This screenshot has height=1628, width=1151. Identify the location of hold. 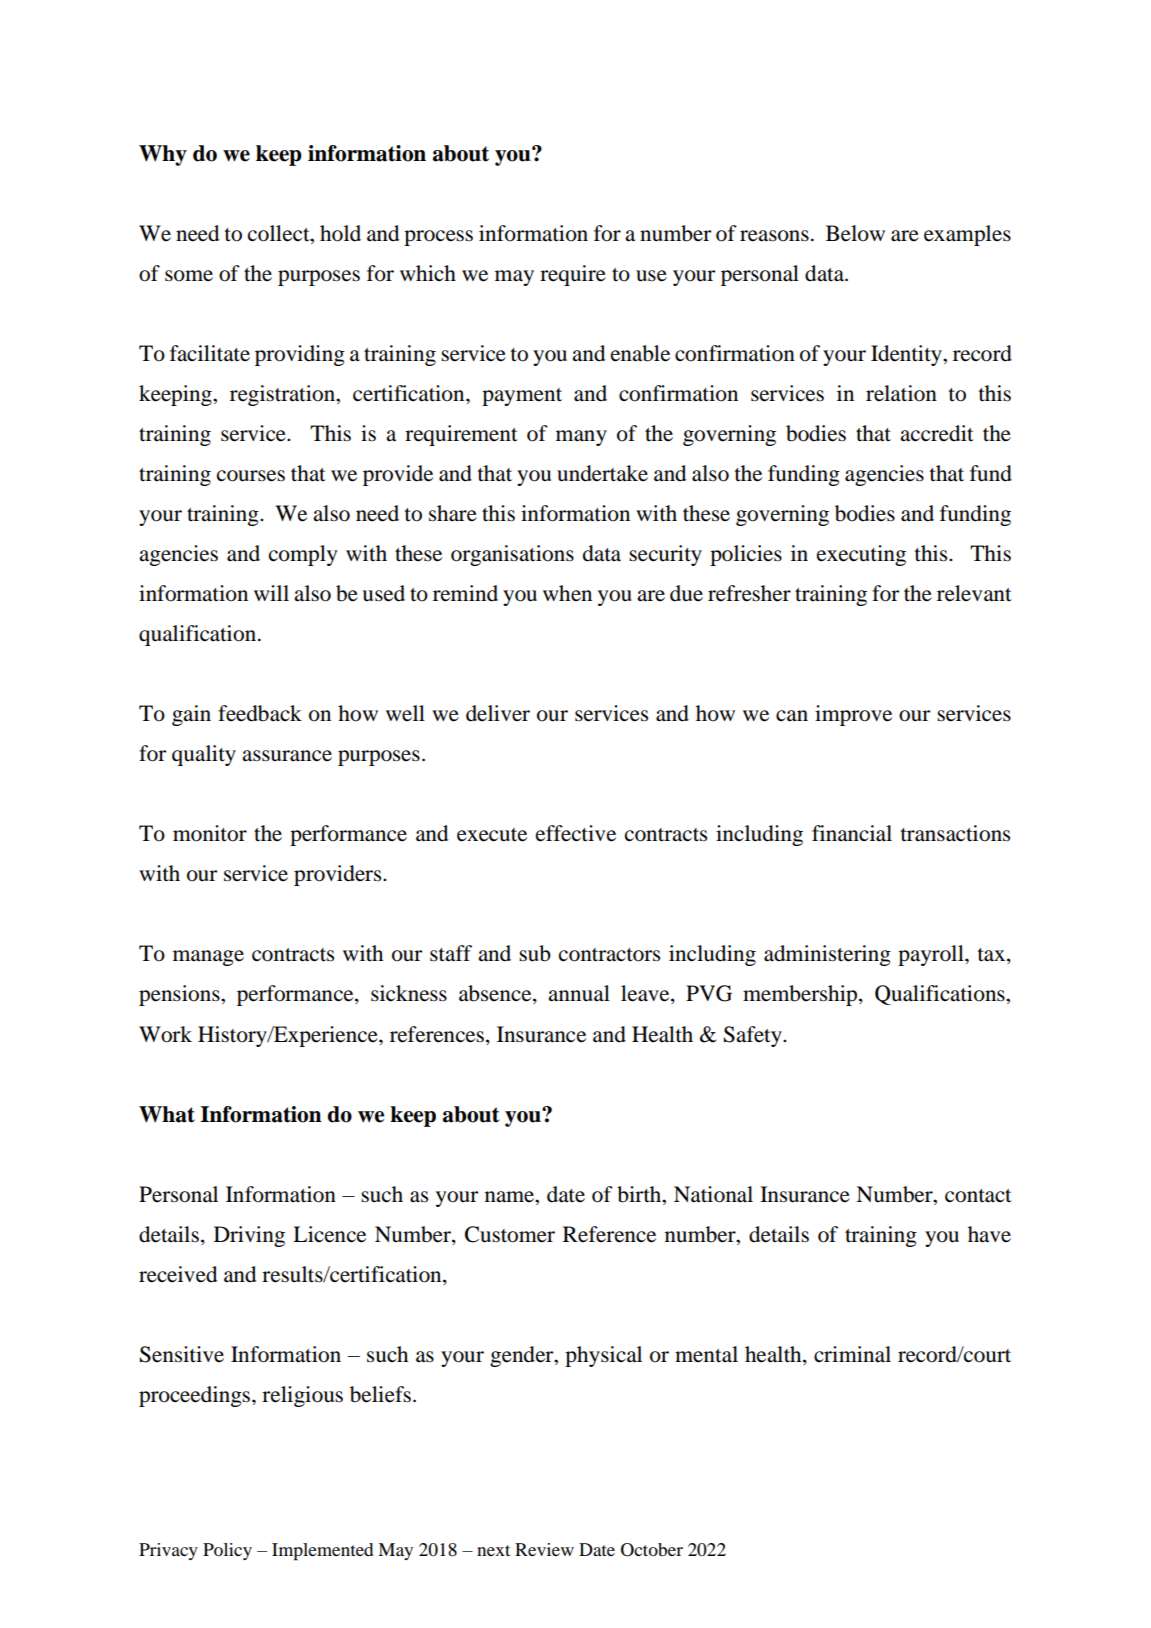
(340, 233).
